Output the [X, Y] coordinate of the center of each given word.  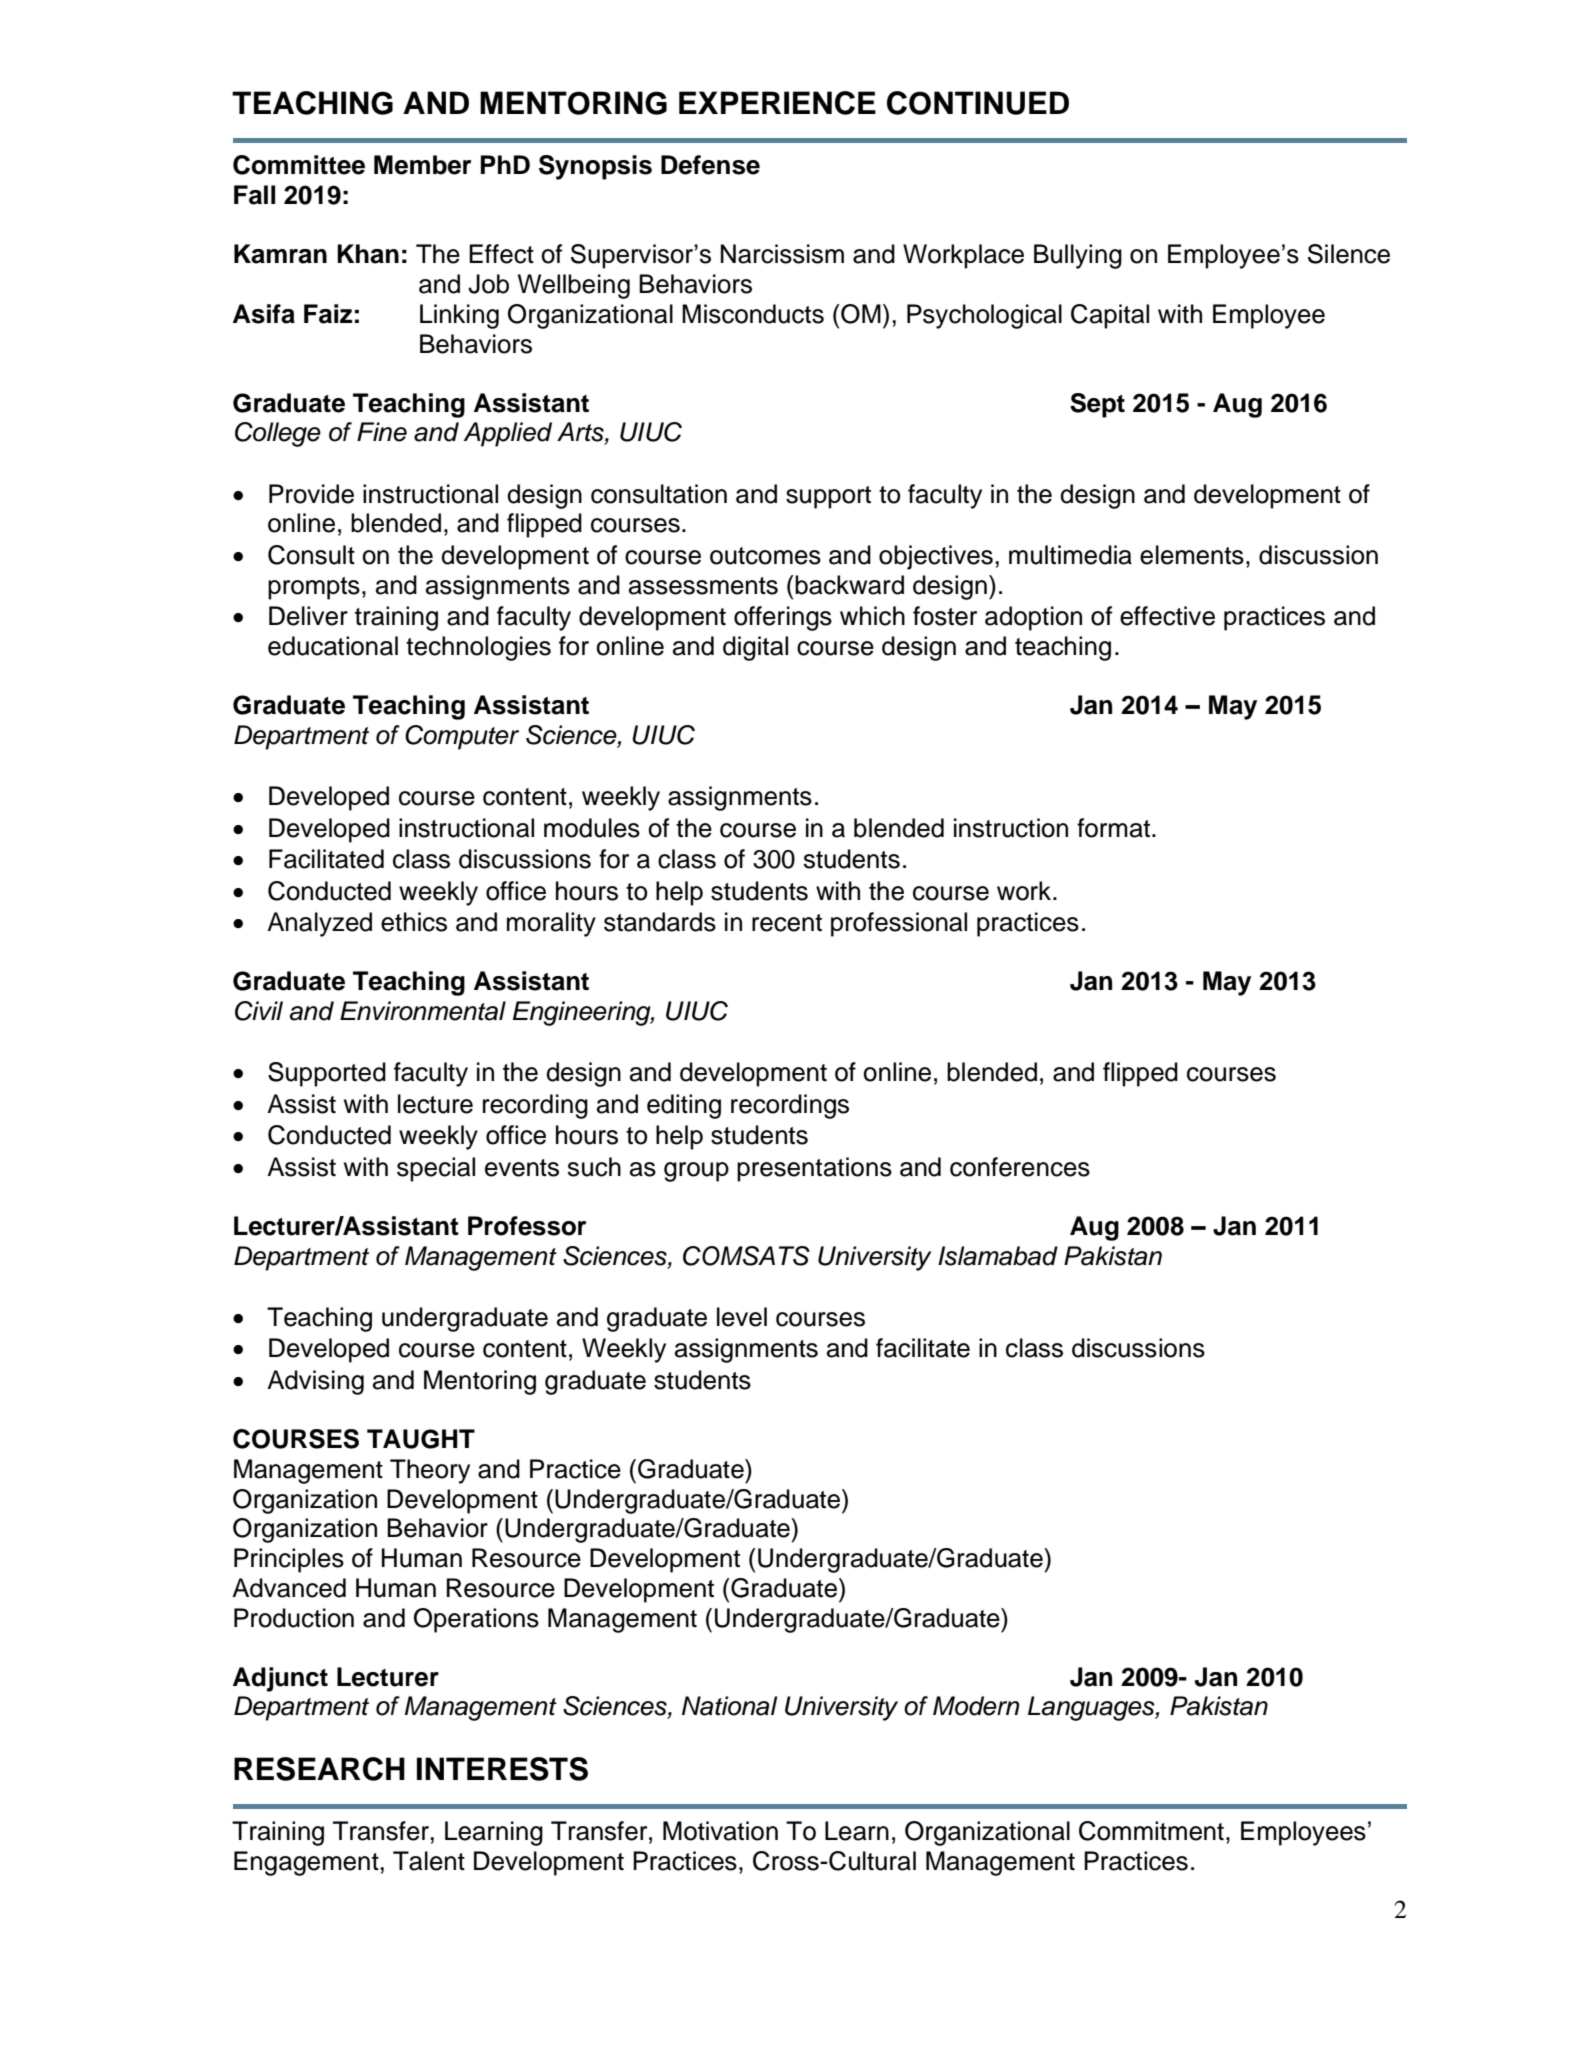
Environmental [423, 1011]
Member [422, 165]
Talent [429, 1861]
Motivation [720, 1831]
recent [787, 923]
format [1115, 828]
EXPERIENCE [777, 103]
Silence [1349, 254]
